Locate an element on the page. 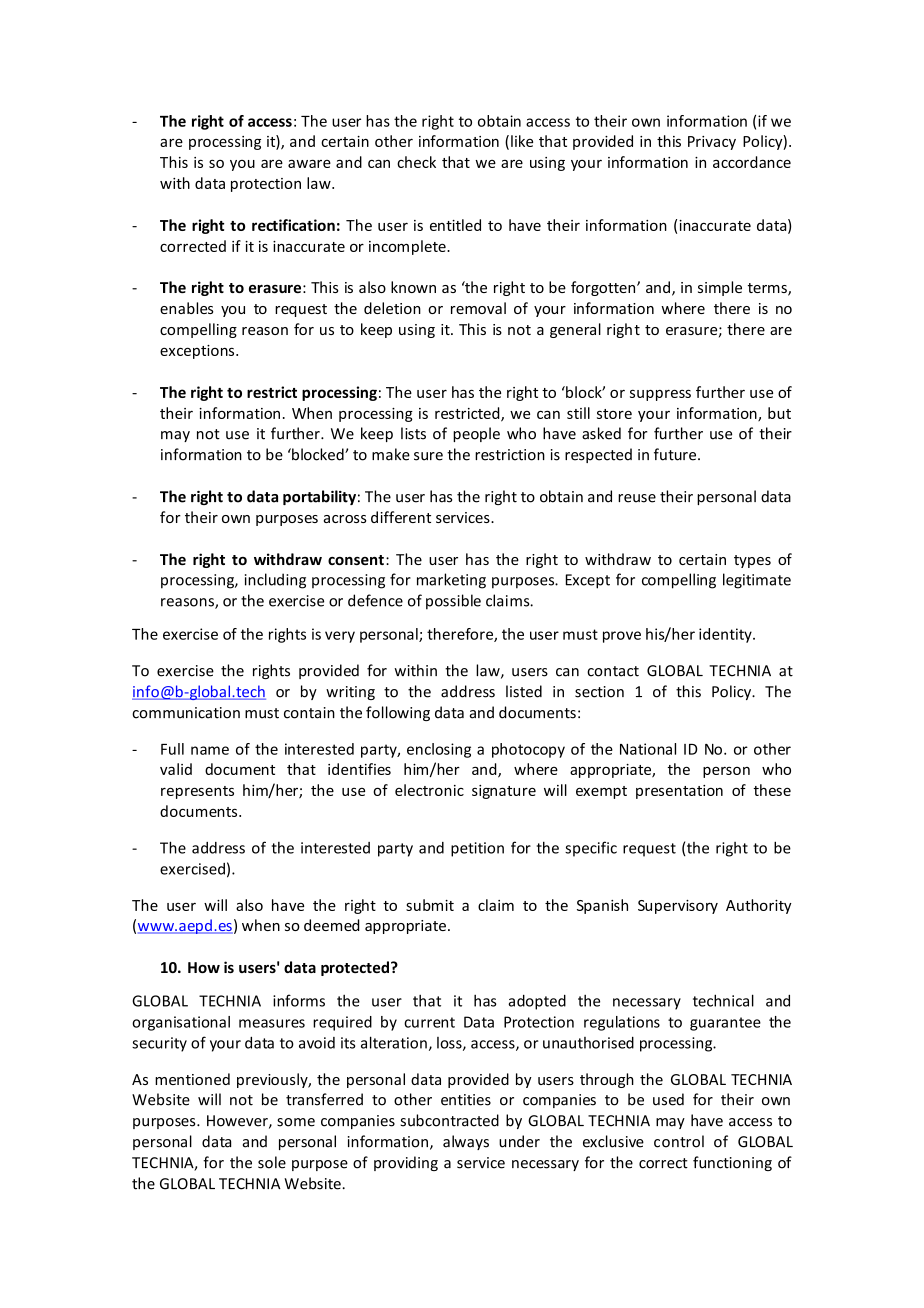 This page has width=924, height=1308. sole is located at coordinates (272, 1162).
